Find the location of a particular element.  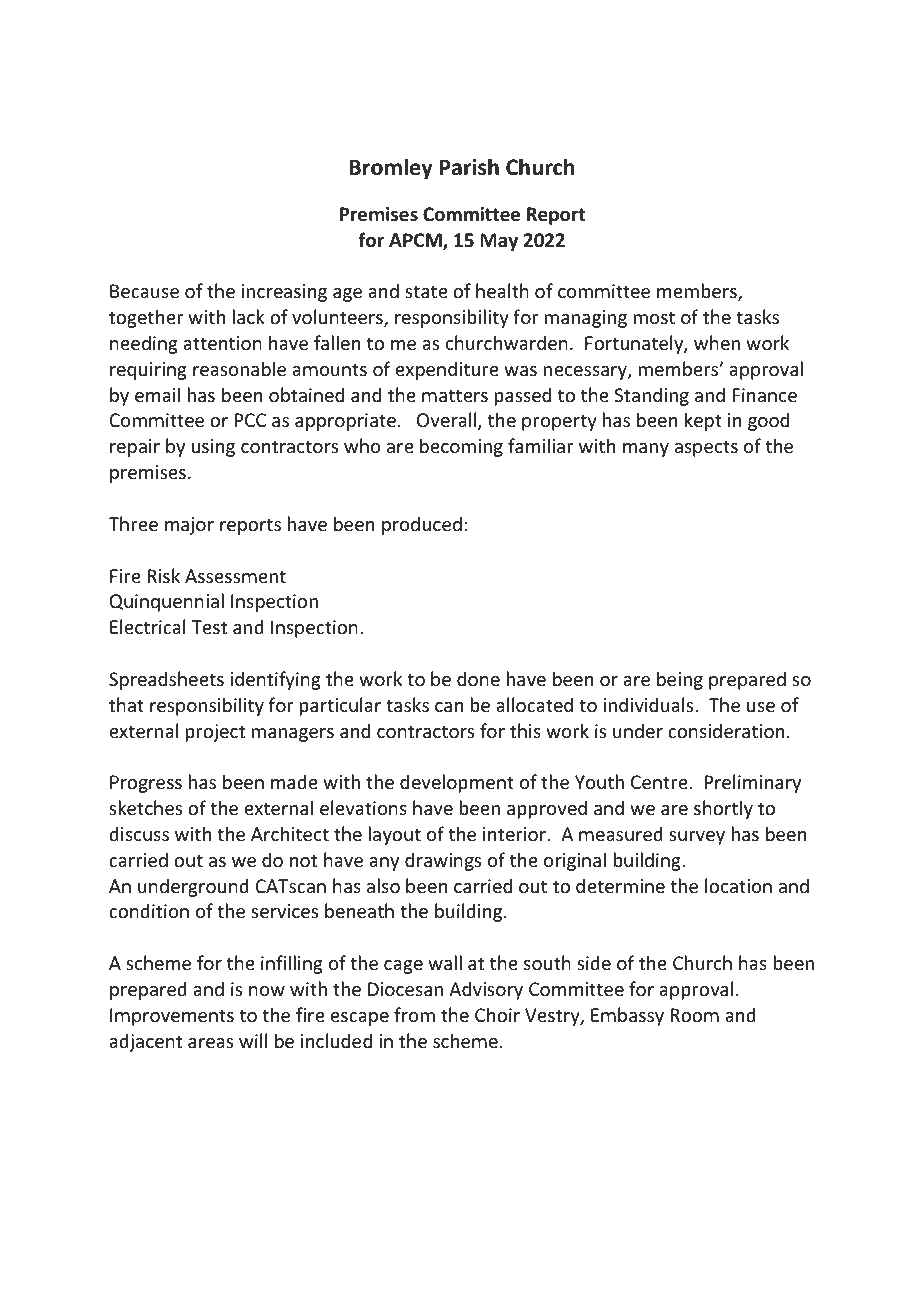

from is located at coordinates (414, 1014).
